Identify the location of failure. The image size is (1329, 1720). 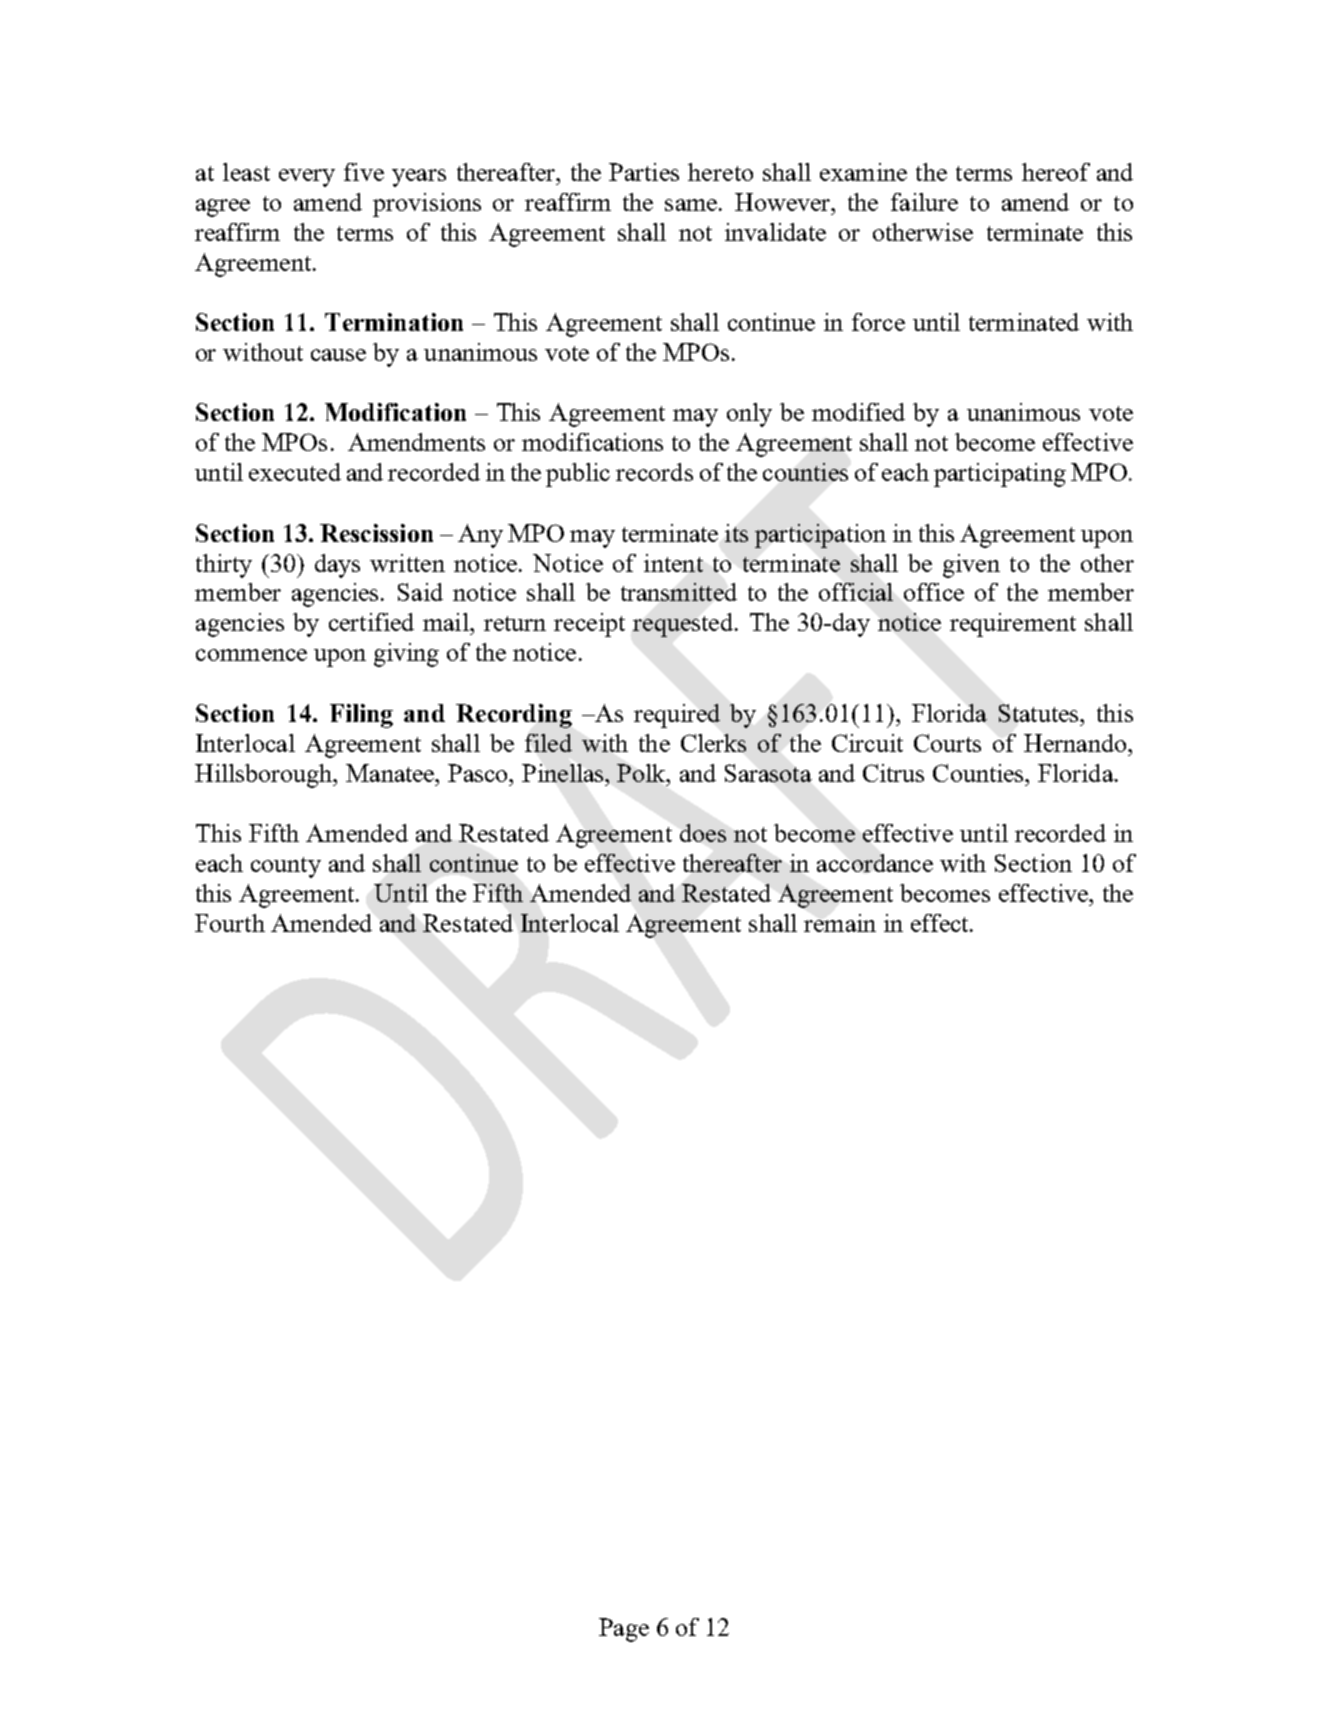
(924, 202).
